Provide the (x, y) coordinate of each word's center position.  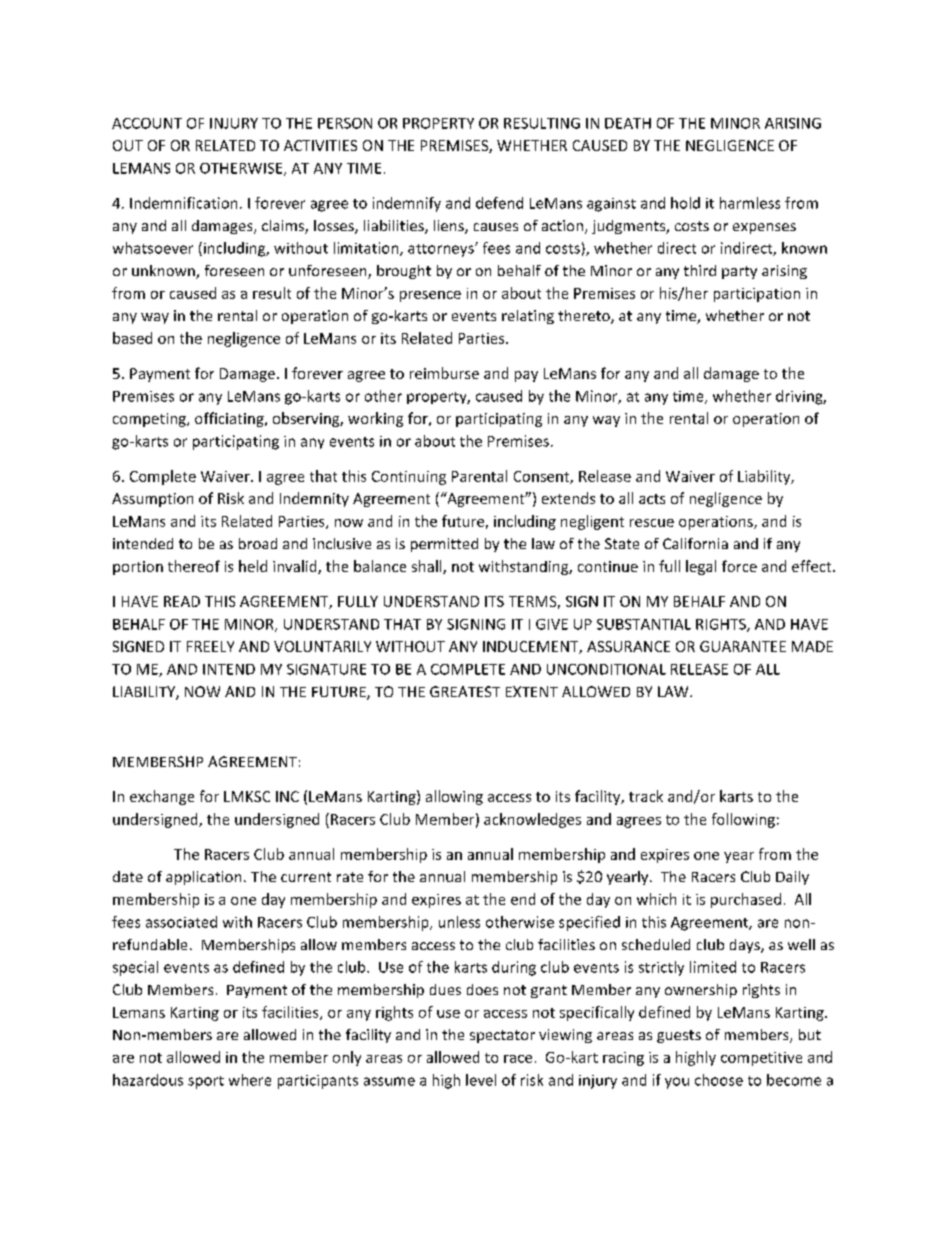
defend (499, 203)
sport (206, 1082)
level (481, 1080)
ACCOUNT (147, 123)
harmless (750, 203)
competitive (761, 1059)
